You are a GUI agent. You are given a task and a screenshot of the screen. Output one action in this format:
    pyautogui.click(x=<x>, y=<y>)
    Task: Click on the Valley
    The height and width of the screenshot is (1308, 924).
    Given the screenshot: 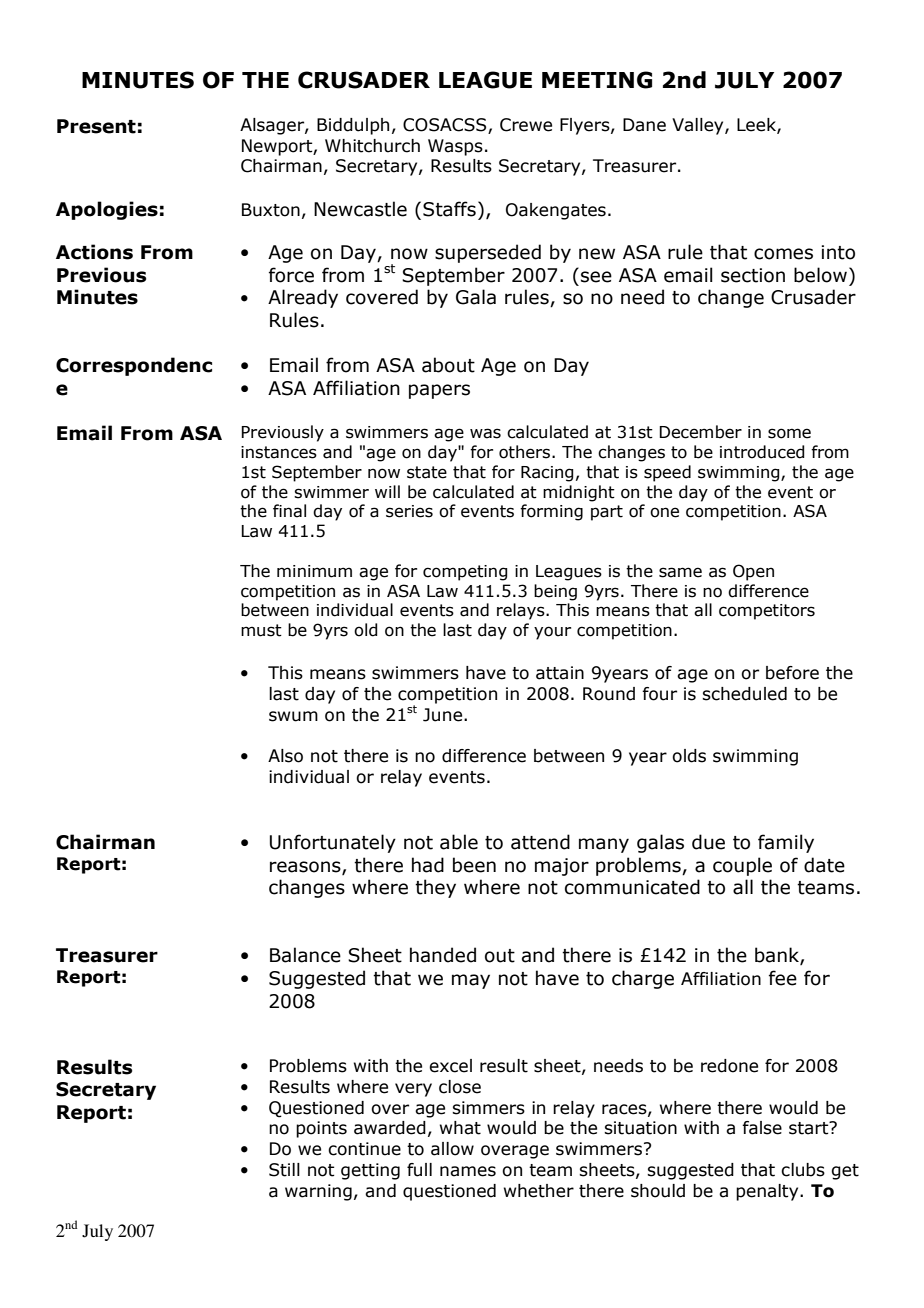 What is the action you would take?
    pyautogui.click(x=699, y=126)
